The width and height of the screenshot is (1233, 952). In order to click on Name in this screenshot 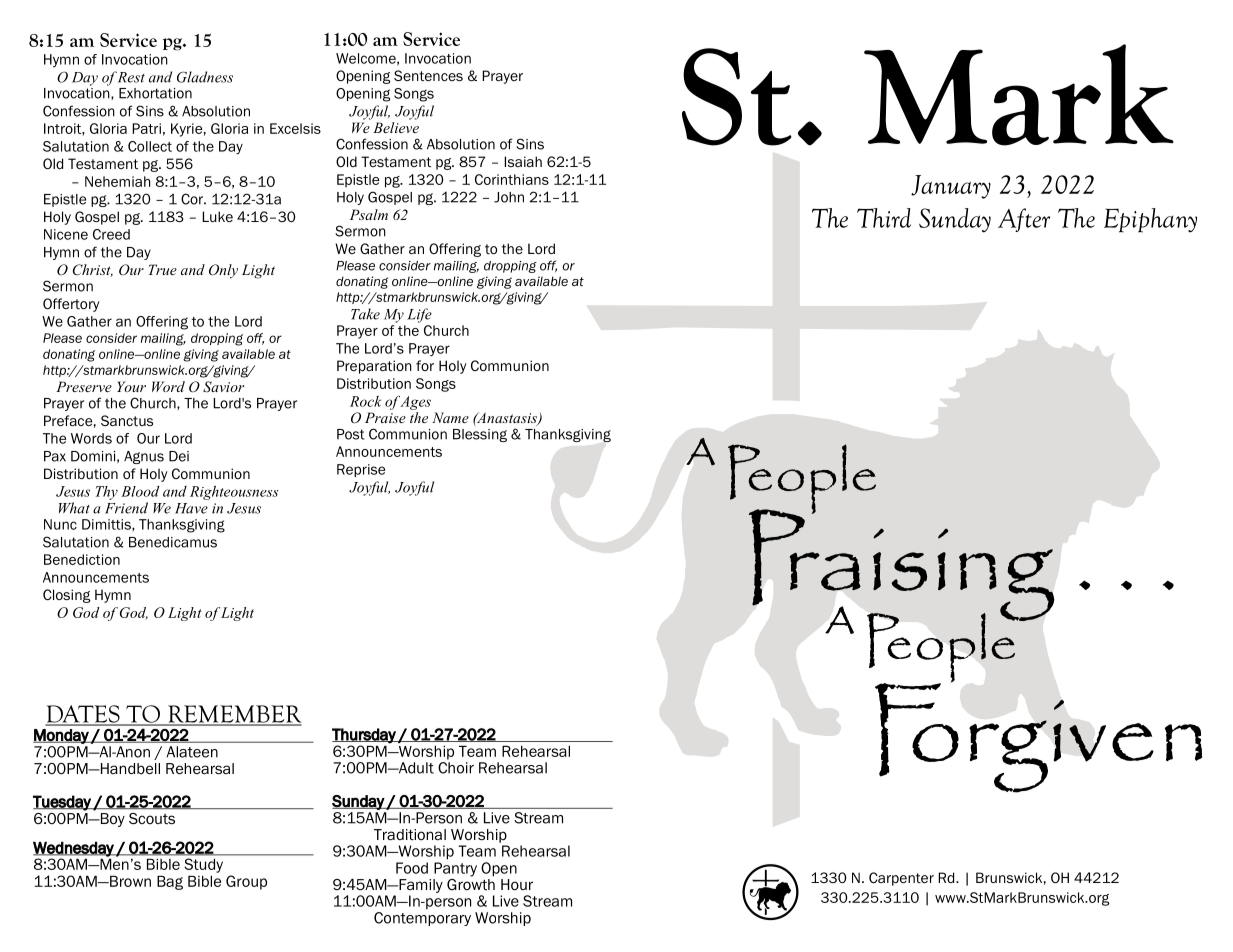, I will do `click(450, 417)`.
